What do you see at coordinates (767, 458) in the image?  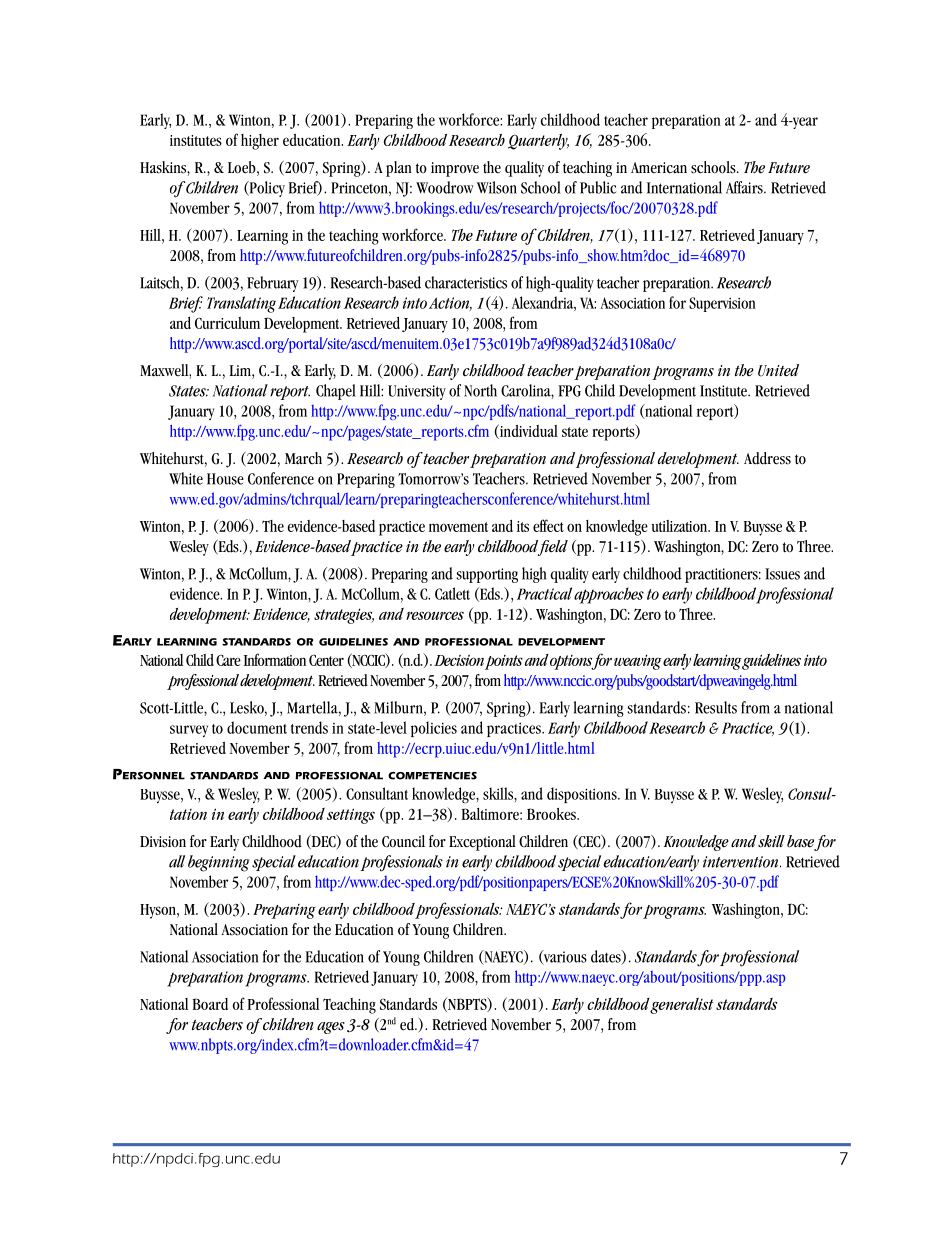 I see `Address` at bounding box center [767, 458].
